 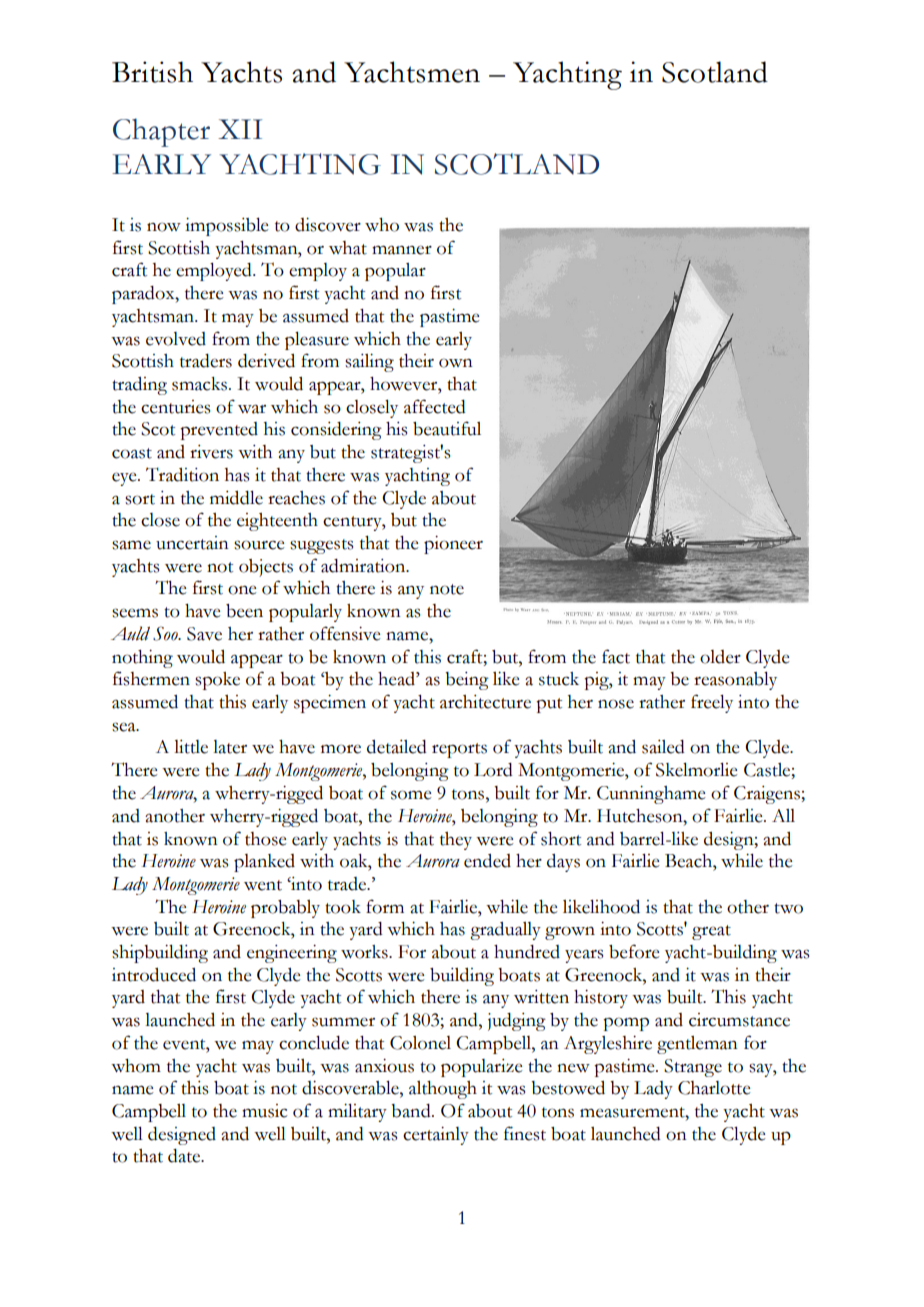 I want to click on older, so click(x=720, y=657).
